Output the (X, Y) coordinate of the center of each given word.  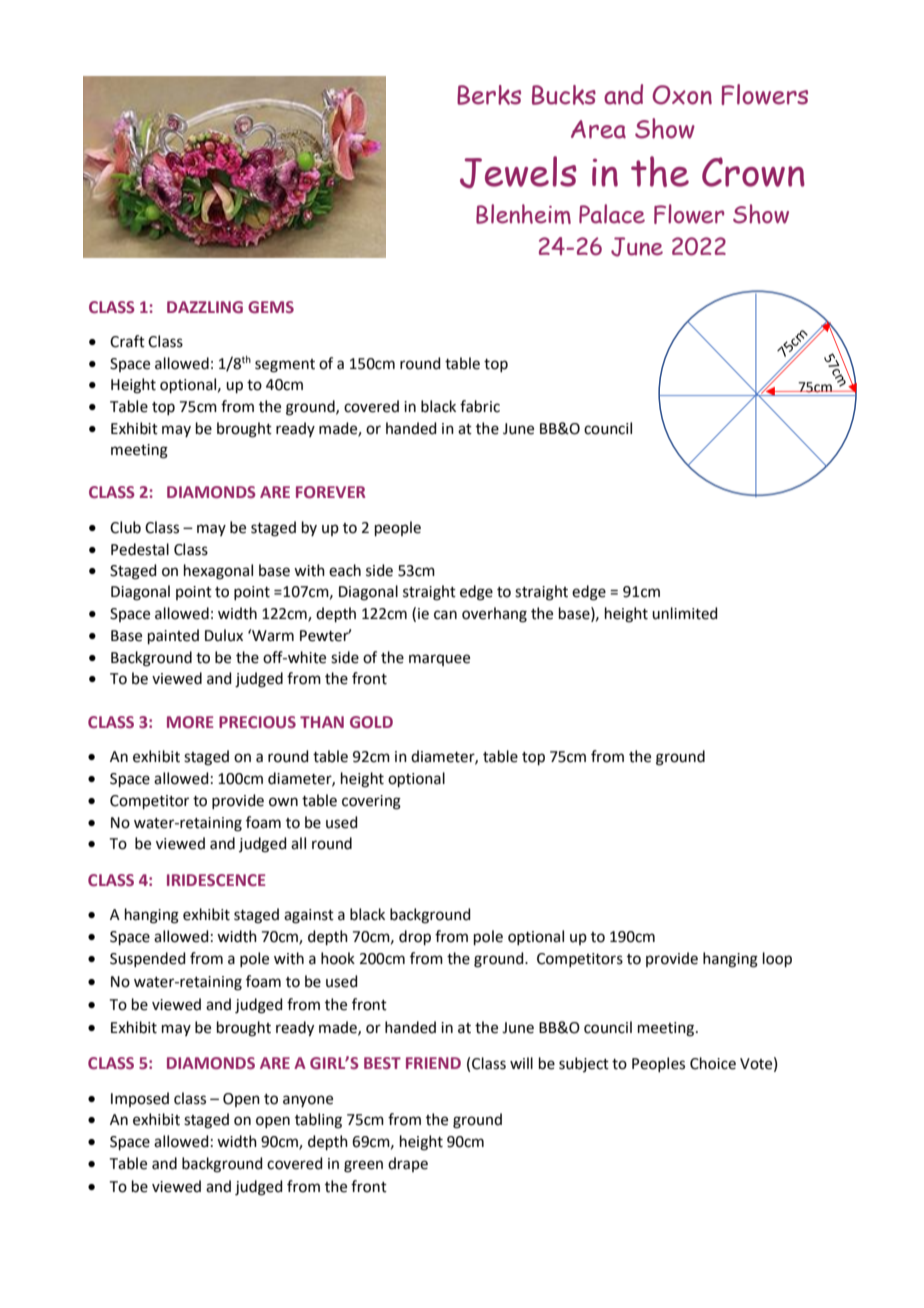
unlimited (685, 613)
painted (173, 636)
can (445, 615)
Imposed (140, 1099)
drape (408, 1164)
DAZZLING (205, 307)
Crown (753, 172)
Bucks (564, 95)
